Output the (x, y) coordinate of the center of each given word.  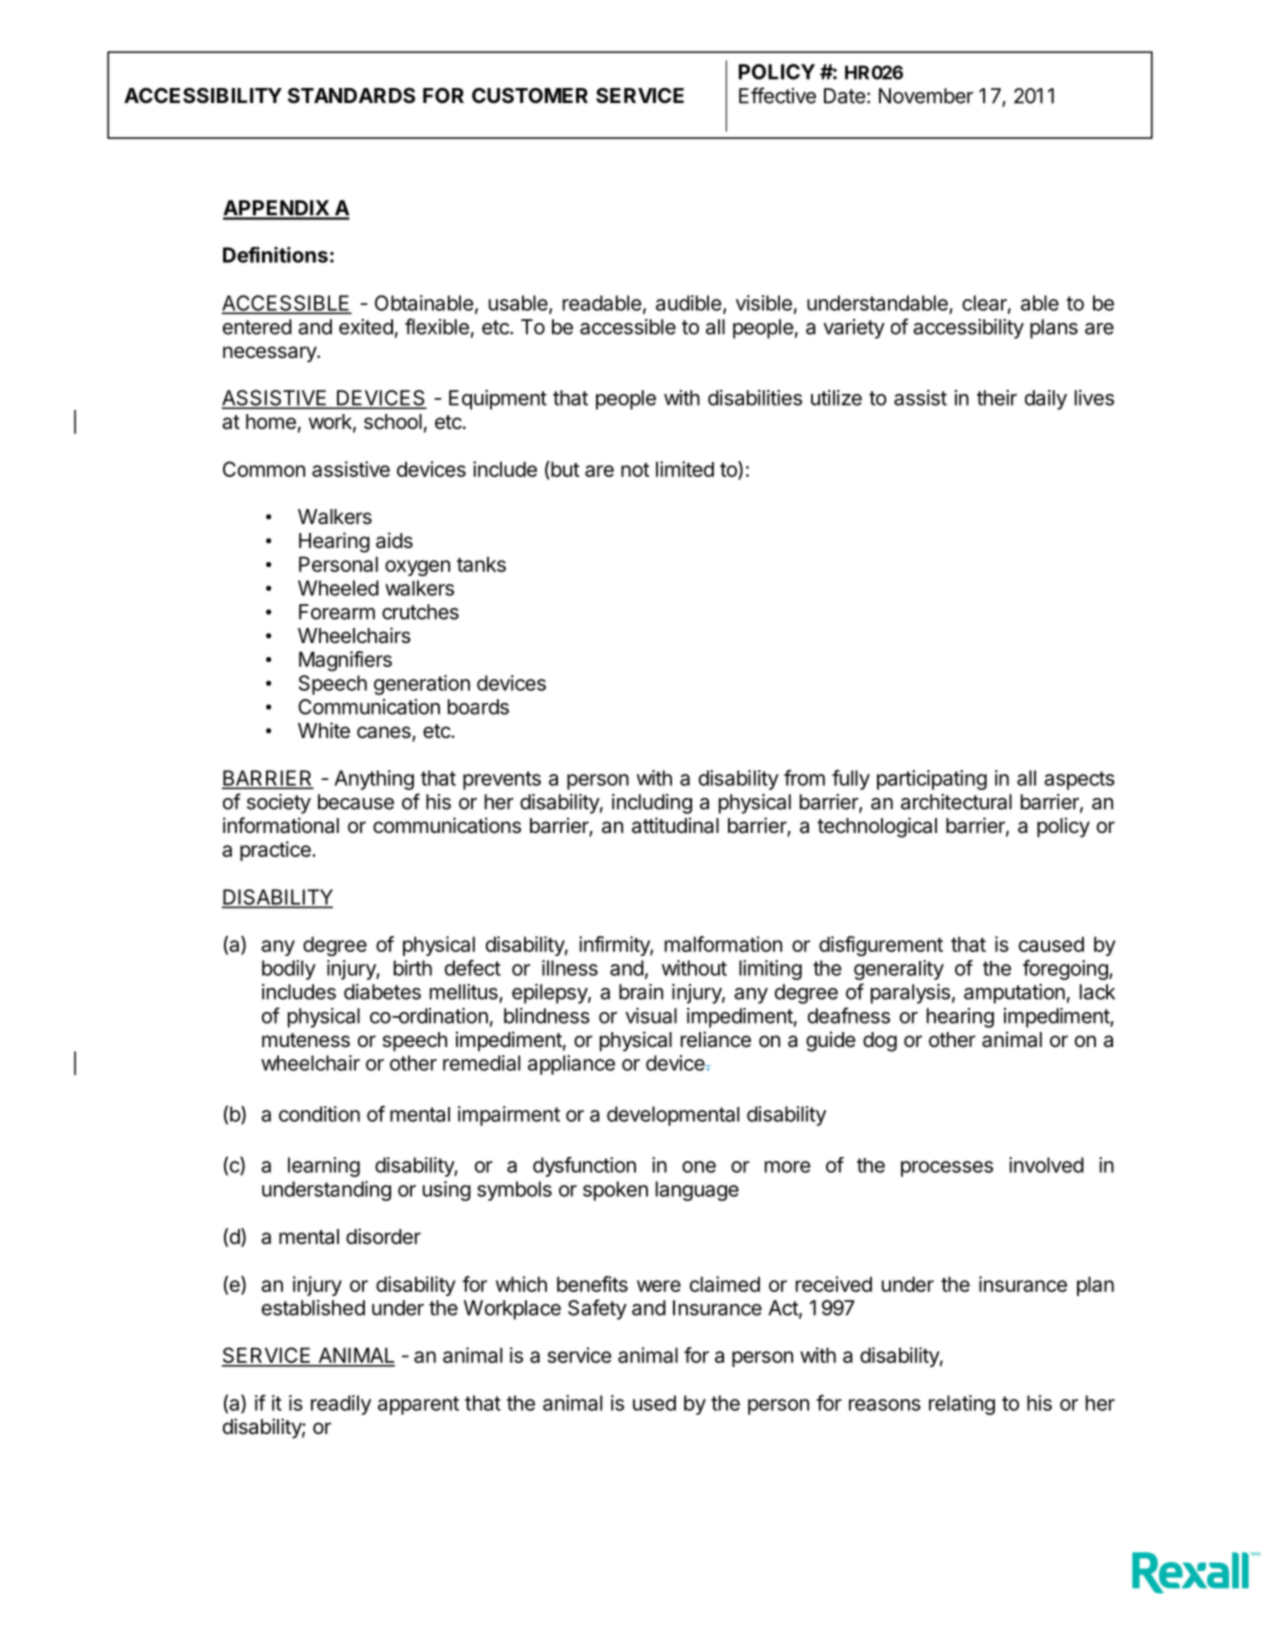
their (997, 398)
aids (394, 540)
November (926, 96)
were (659, 1286)
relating (962, 1405)
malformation (723, 944)
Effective (777, 95)
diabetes (382, 992)
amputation (1014, 994)
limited (685, 469)
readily (341, 1405)
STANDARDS (351, 95)
